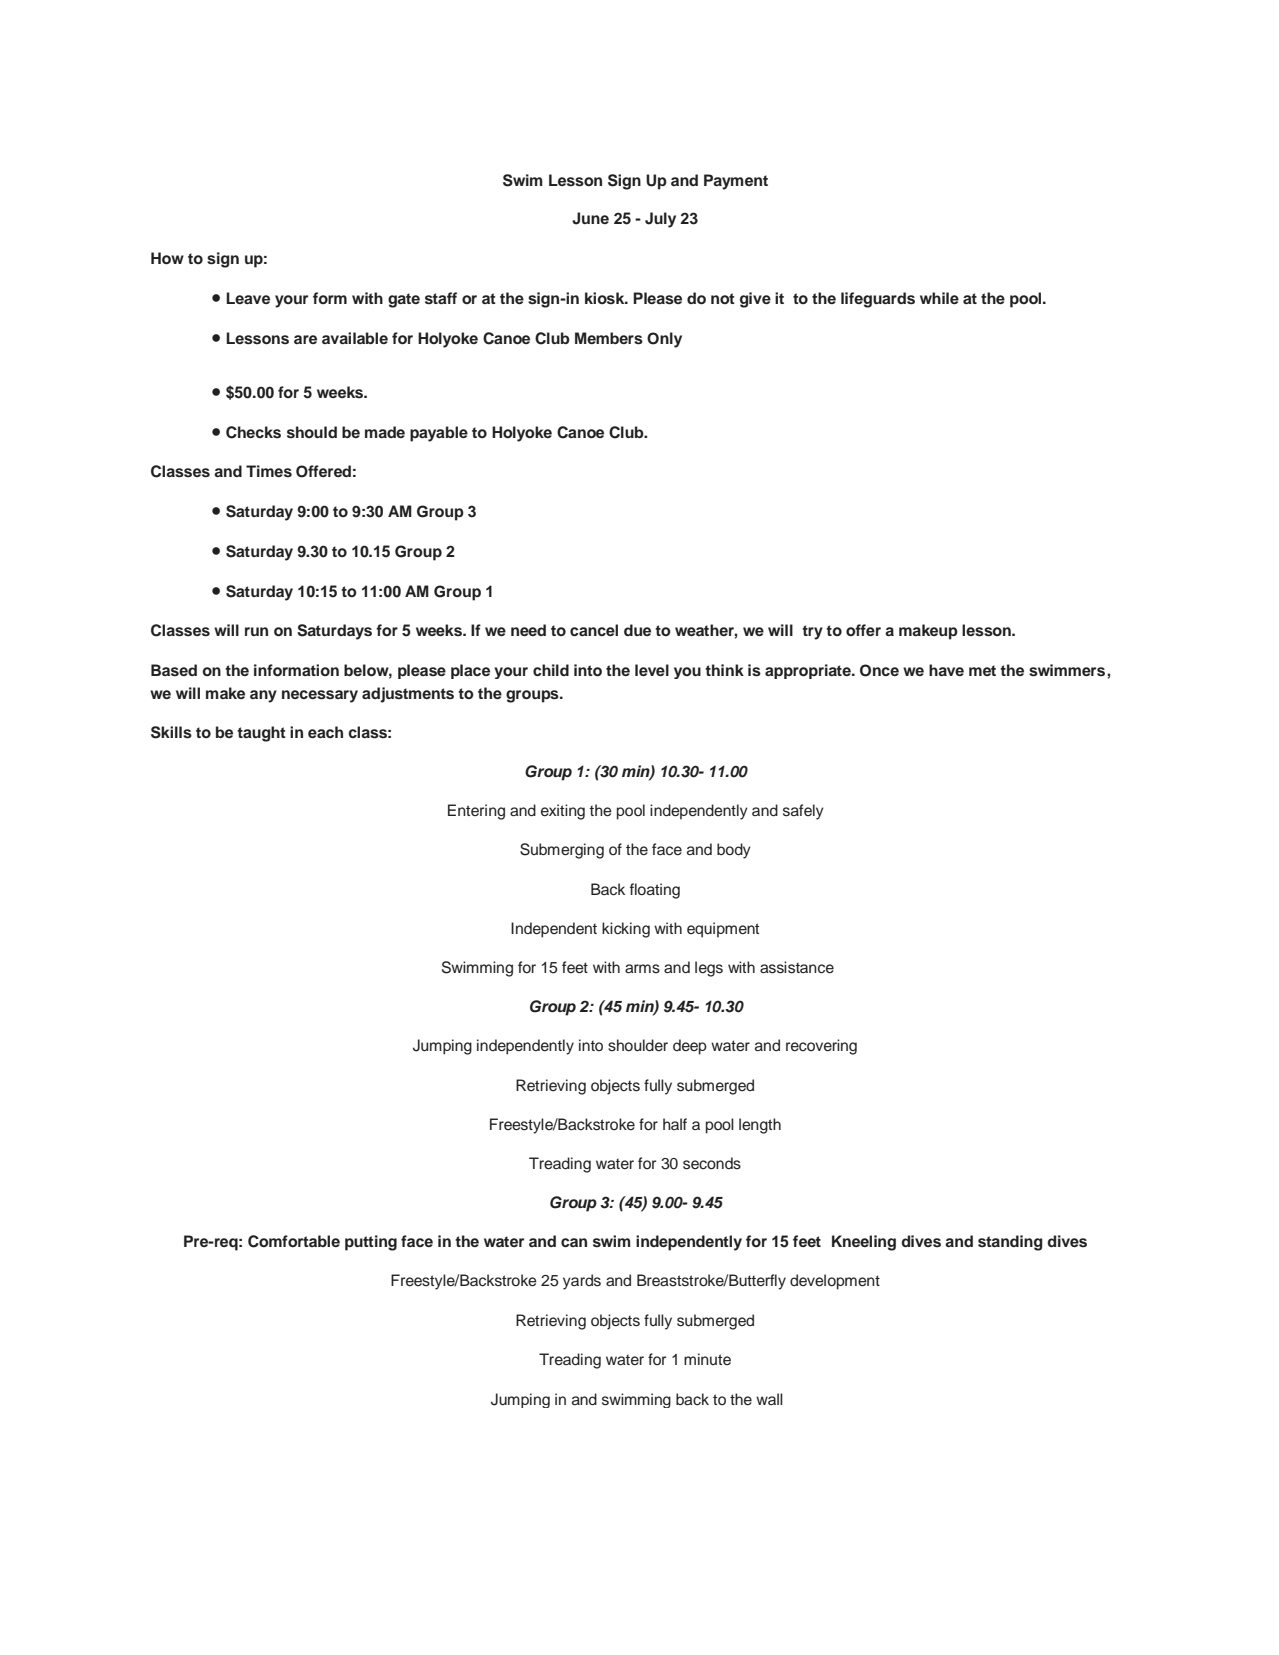  Describe the element at coordinates (594, 630) in the screenshot. I see `cancel` at that location.
